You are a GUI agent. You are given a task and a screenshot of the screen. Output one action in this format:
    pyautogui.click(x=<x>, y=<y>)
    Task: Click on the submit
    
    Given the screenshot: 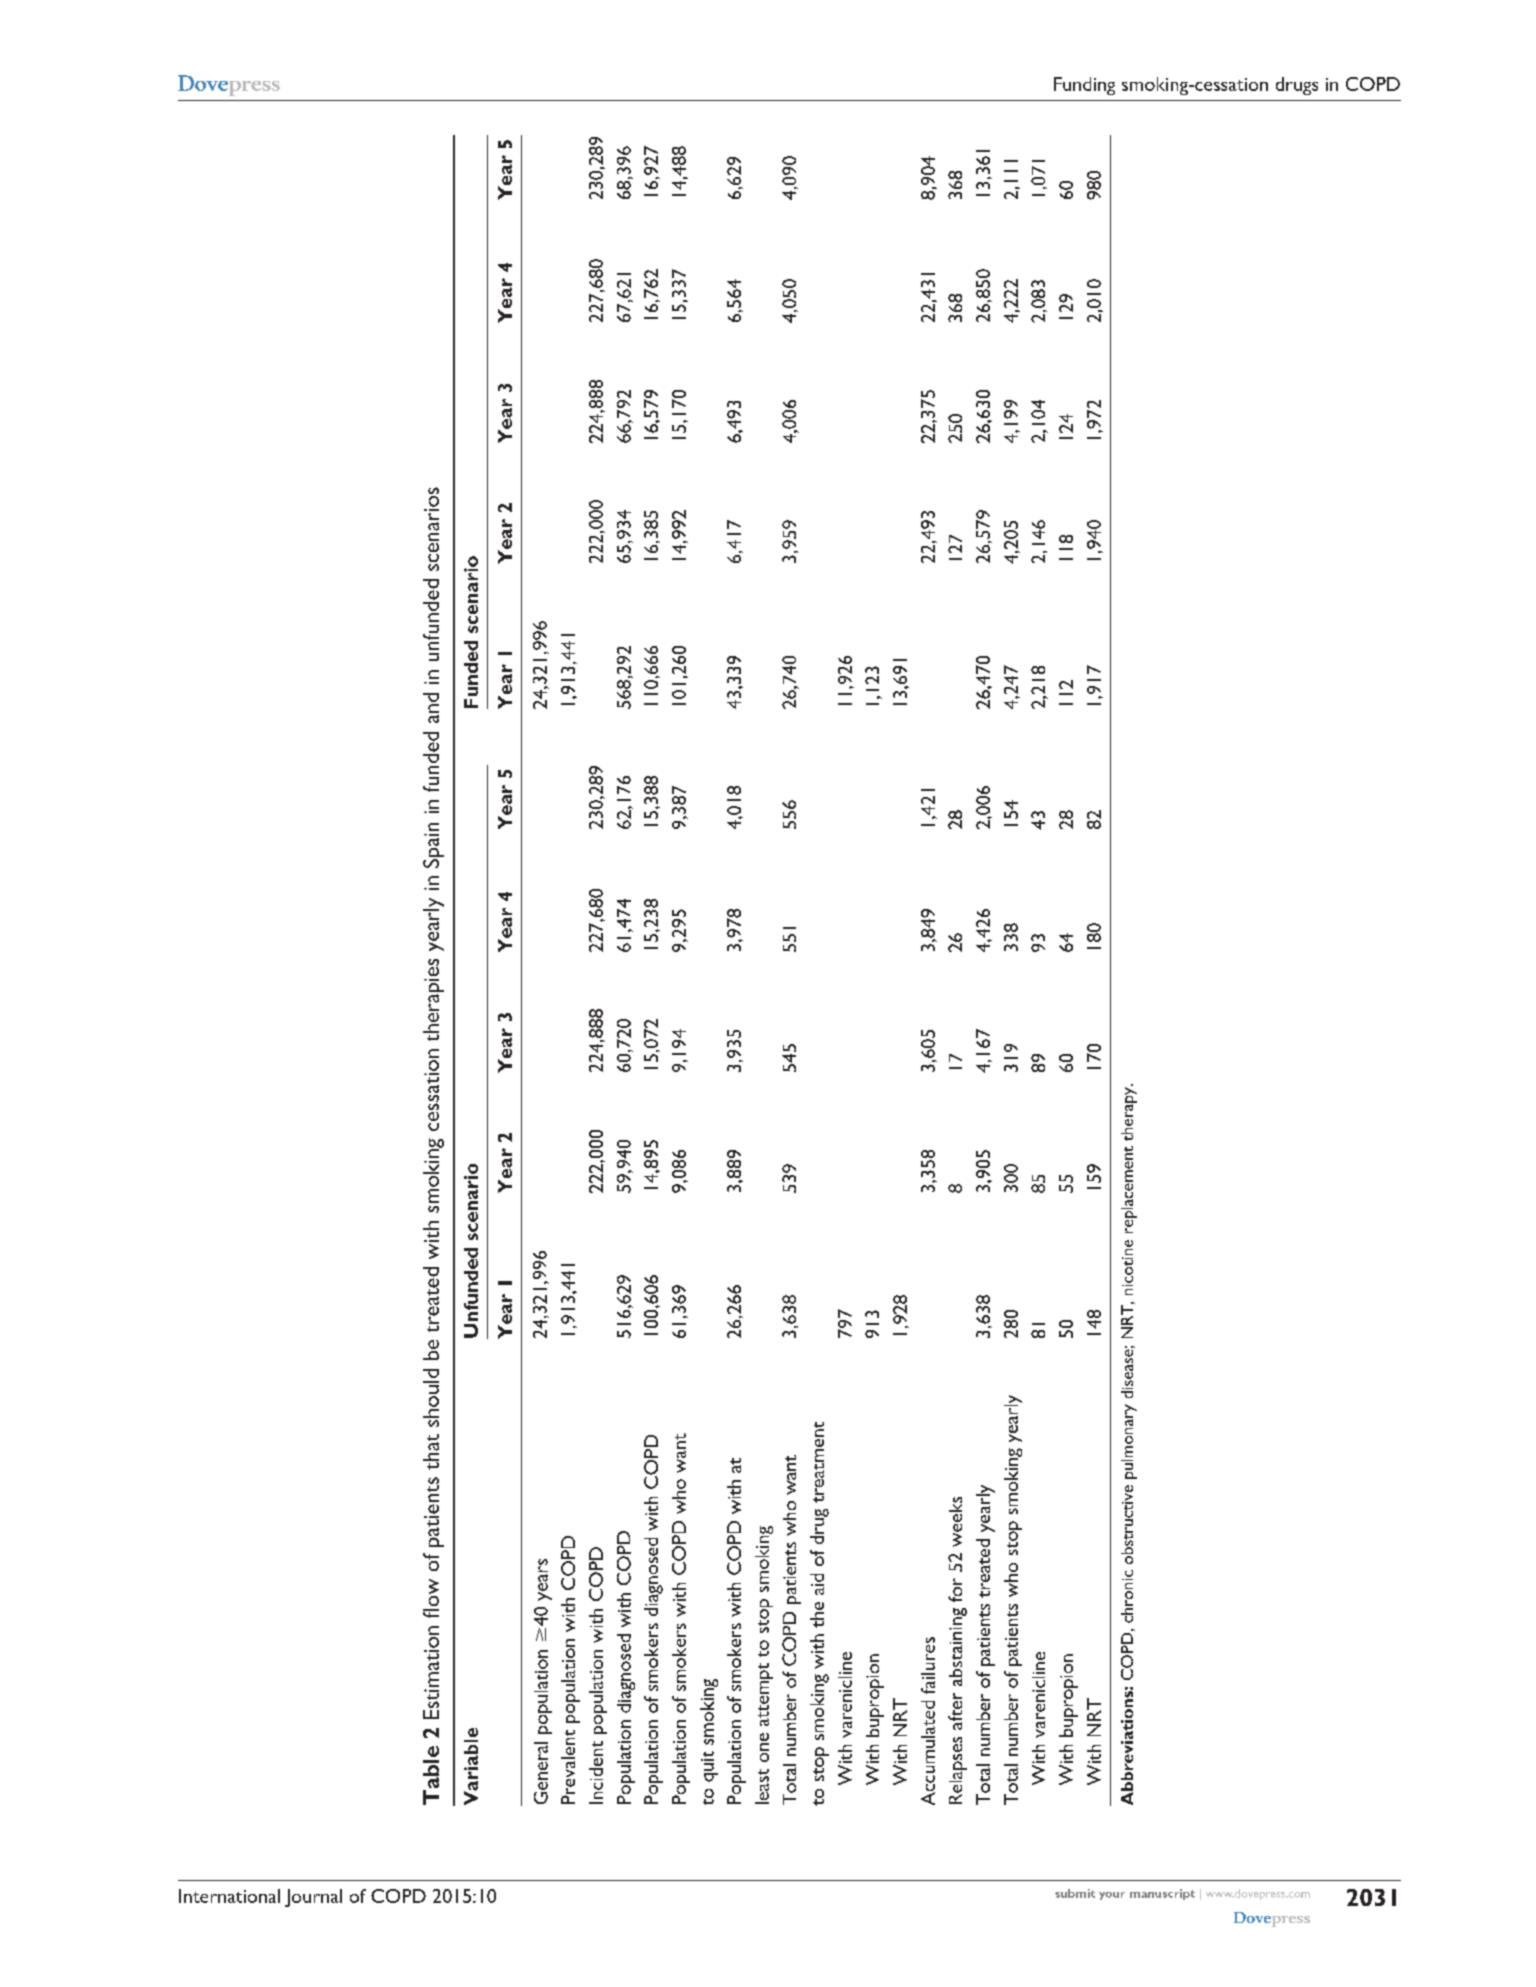 What is the action you would take?
    pyautogui.click(x=1075, y=1893)
